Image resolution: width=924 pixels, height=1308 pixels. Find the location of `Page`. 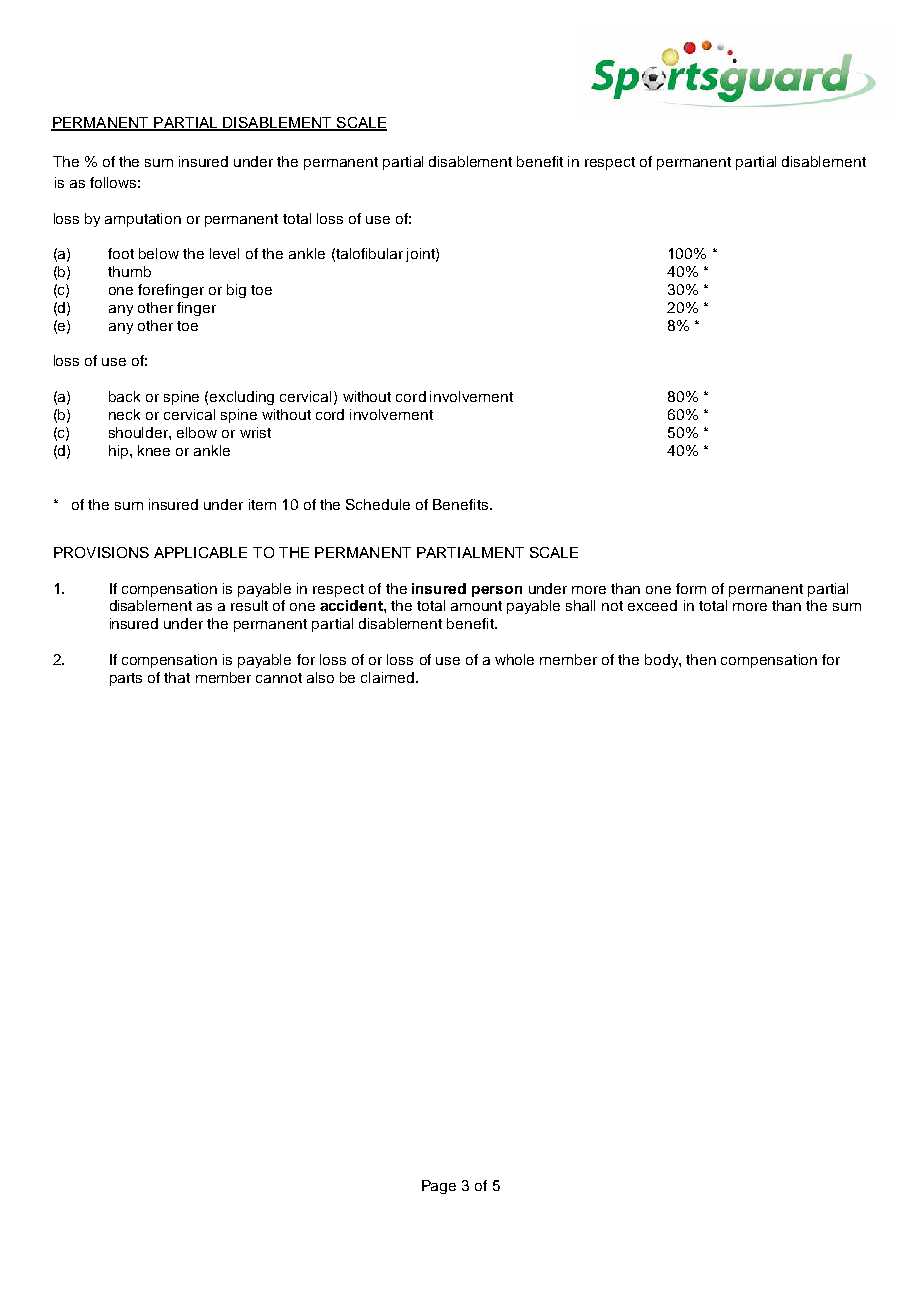

Page is located at coordinates (439, 1187).
